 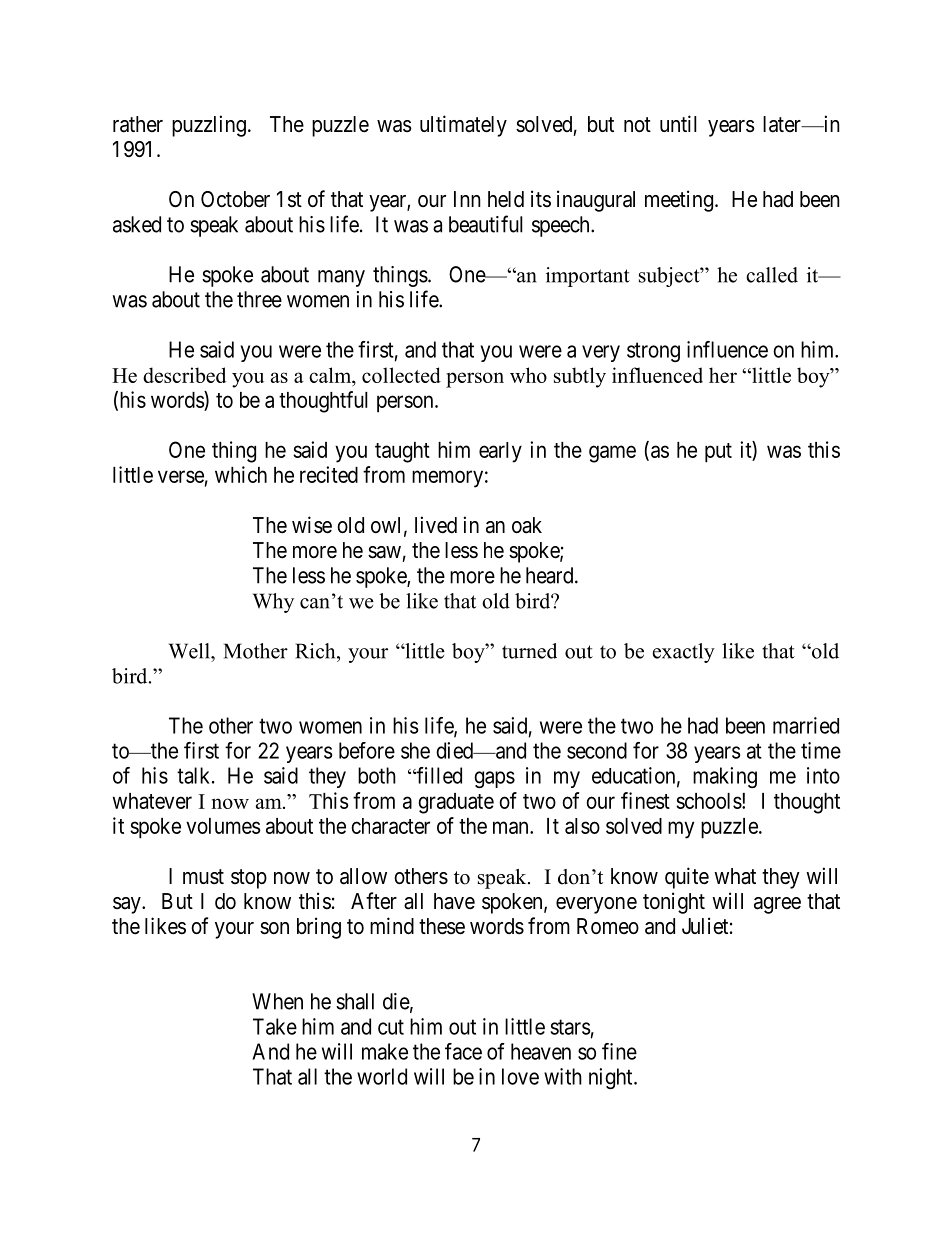 What do you see at coordinates (551, 575) in the document?
I see `heard` at bounding box center [551, 575].
